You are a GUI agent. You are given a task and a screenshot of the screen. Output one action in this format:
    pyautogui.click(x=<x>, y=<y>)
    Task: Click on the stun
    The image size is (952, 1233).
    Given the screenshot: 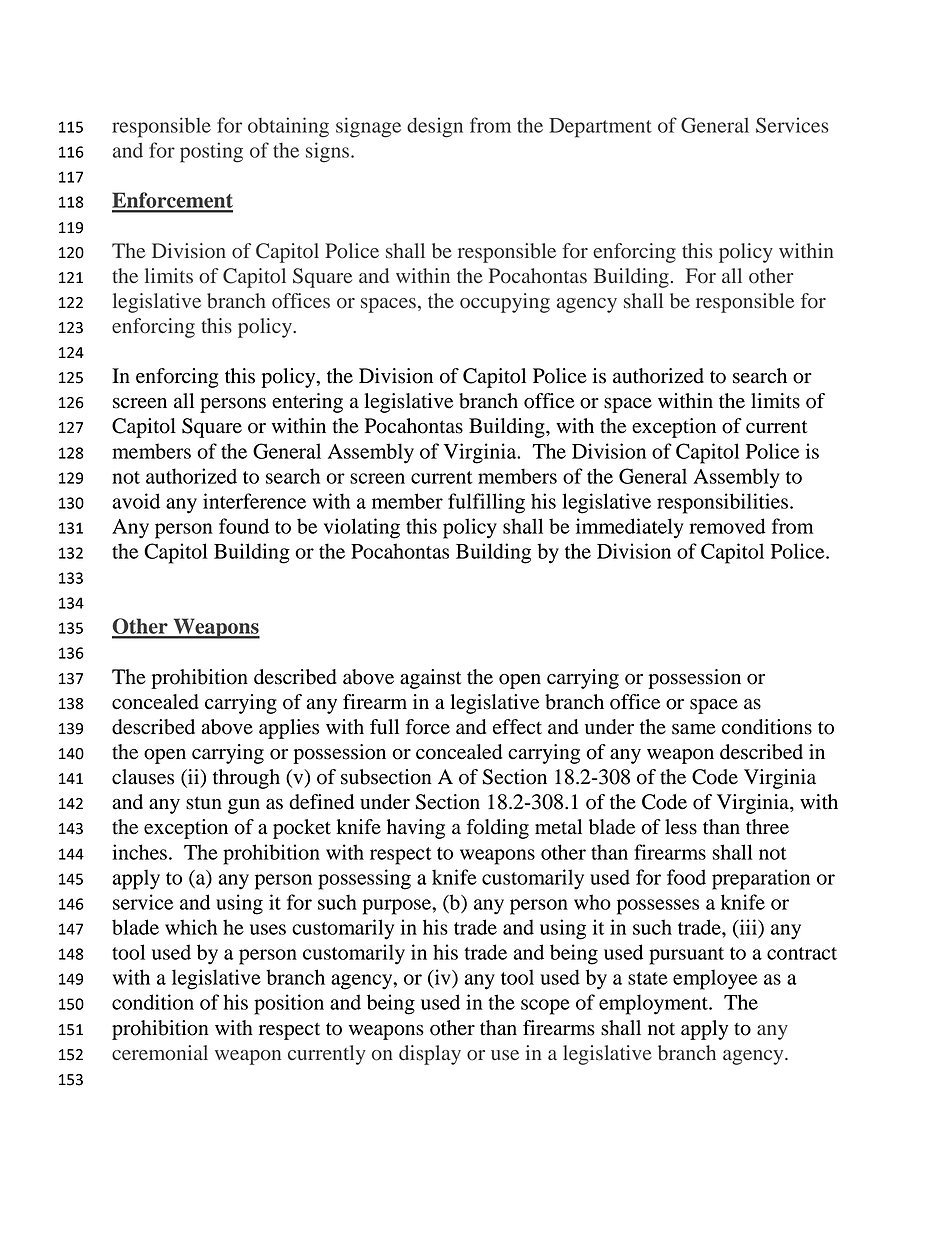 What is the action you would take?
    pyautogui.click(x=204, y=803)
